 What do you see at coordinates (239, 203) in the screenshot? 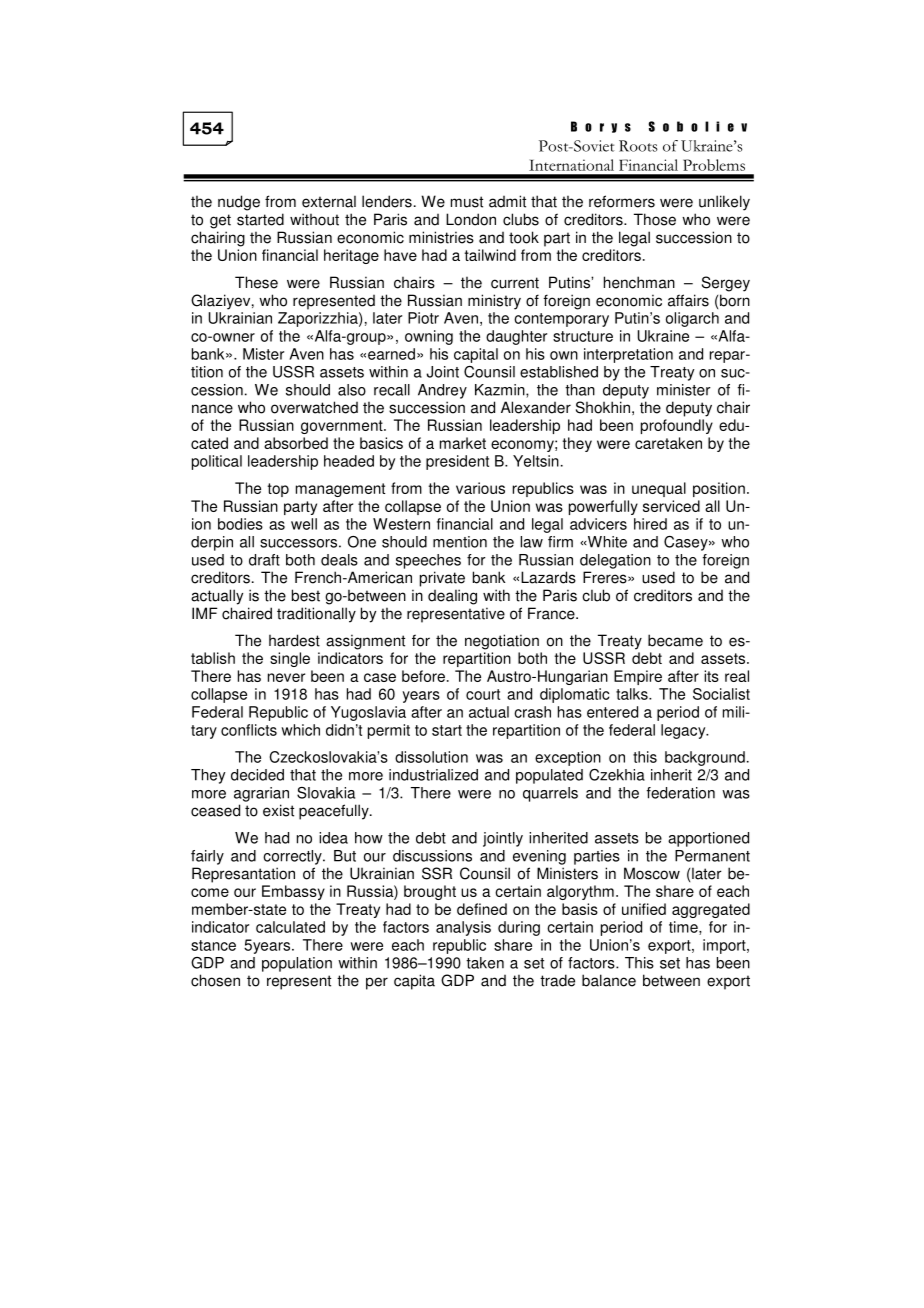
I see `nudge` at bounding box center [239, 203].
